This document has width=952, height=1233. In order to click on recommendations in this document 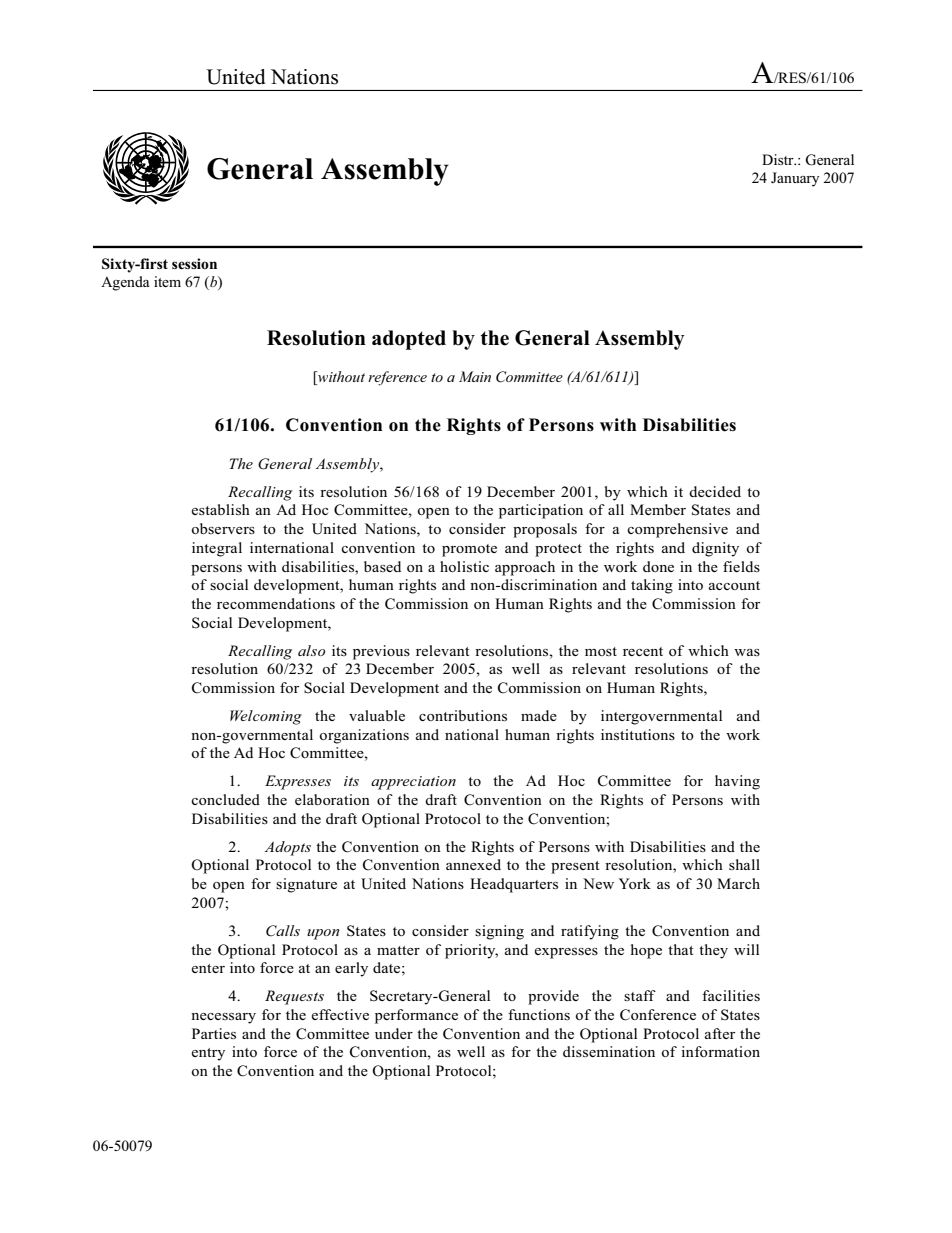, I will do `click(276, 603)`.
